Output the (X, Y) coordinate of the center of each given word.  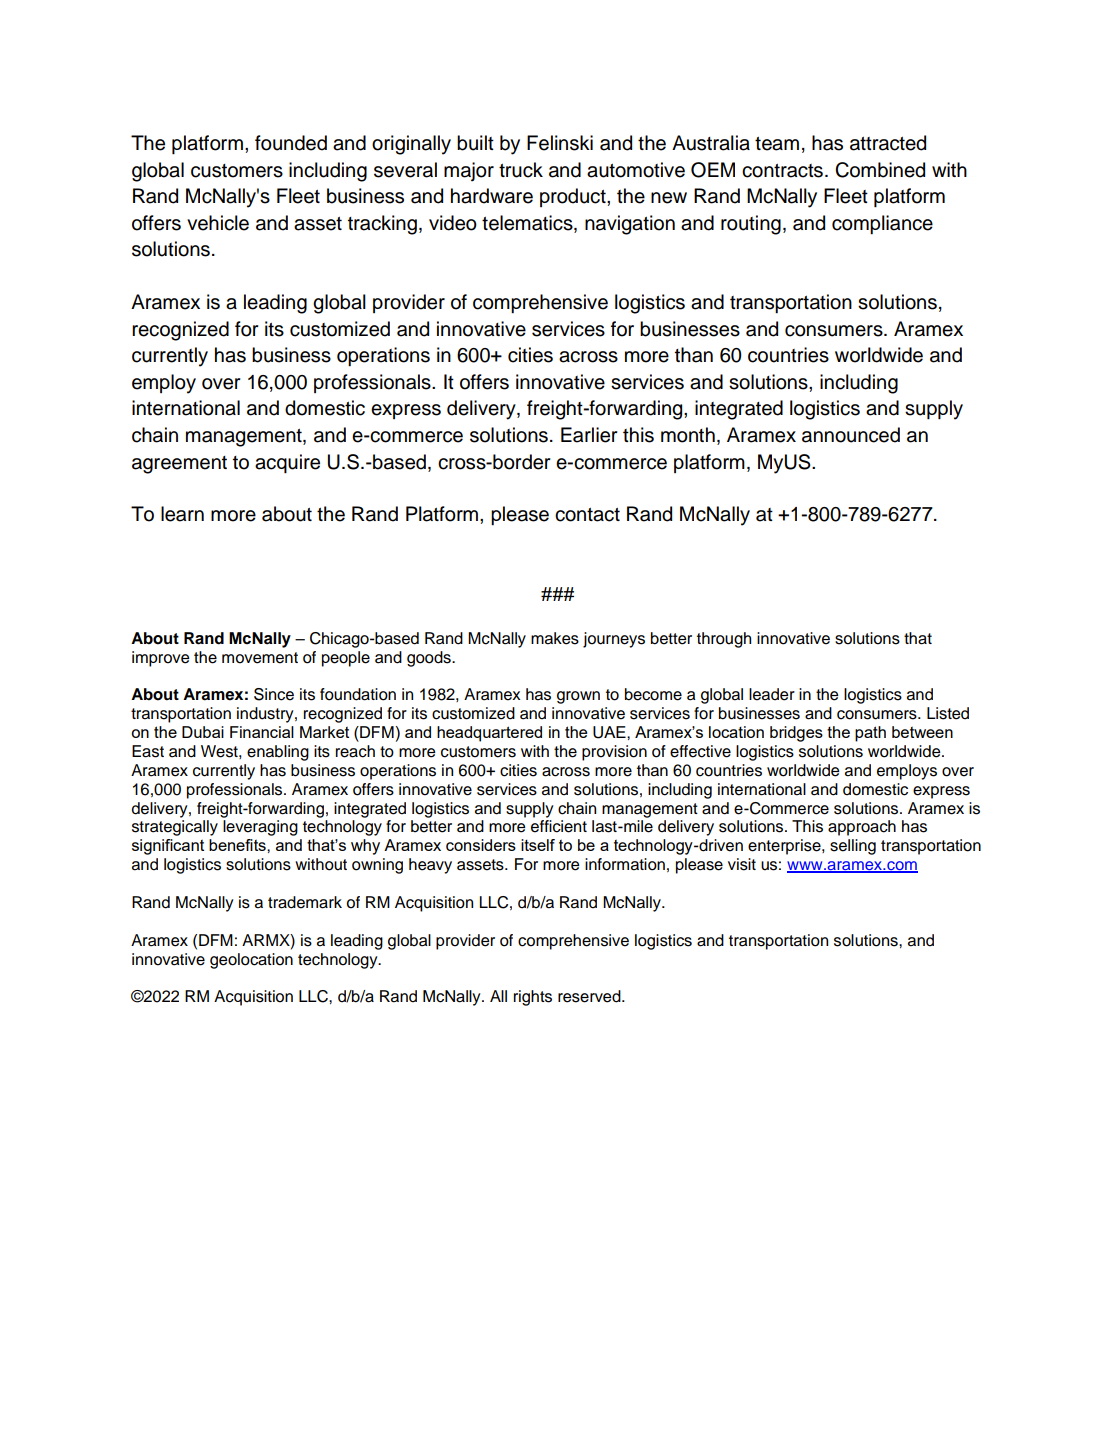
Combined (880, 170)
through (724, 640)
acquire (287, 463)
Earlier (589, 435)
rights (533, 998)
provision (614, 753)
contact (587, 515)
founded (291, 143)
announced (851, 435)
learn (182, 514)
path (870, 734)
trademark (305, 902)
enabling (278, 753)
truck (521, 170)
